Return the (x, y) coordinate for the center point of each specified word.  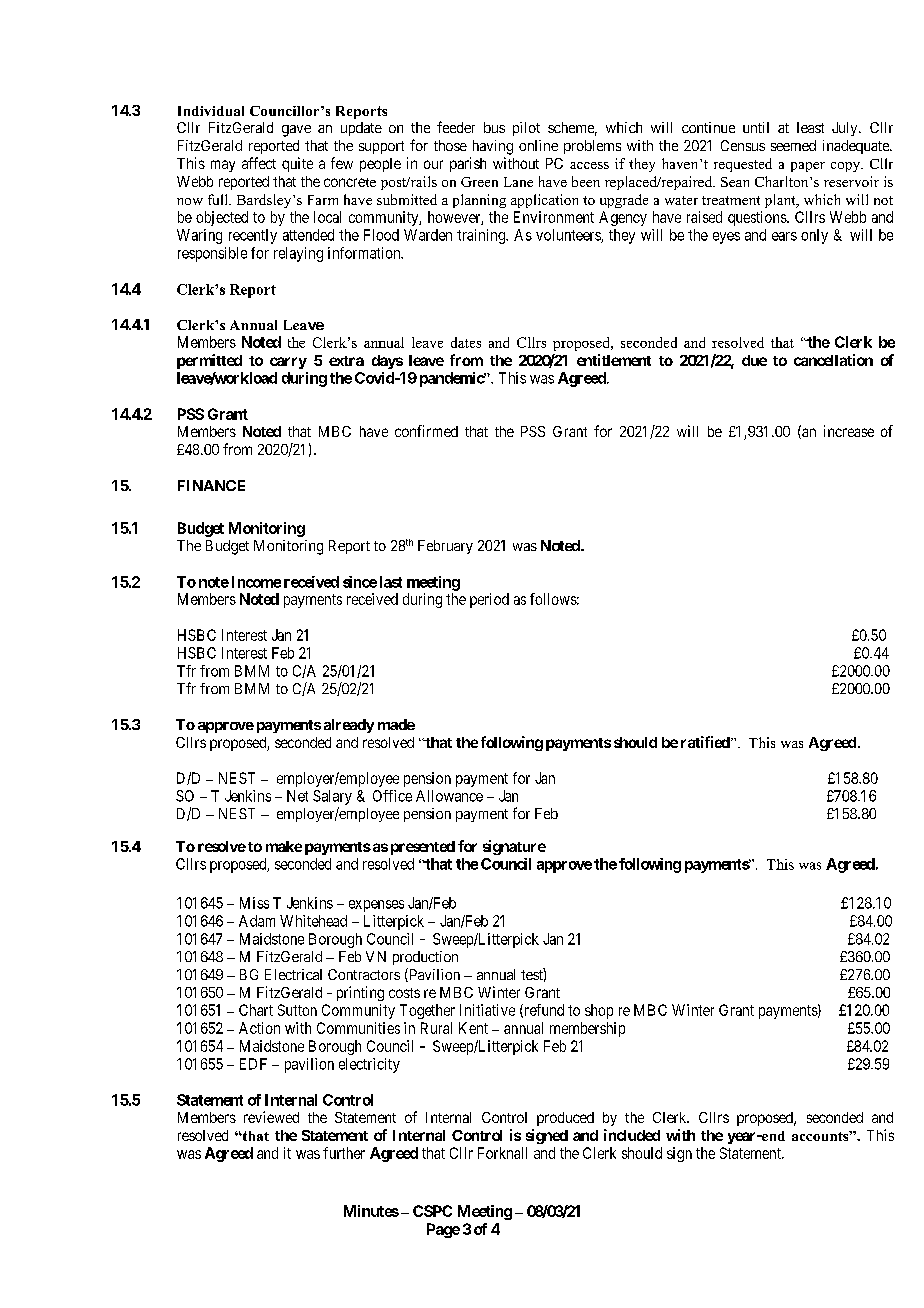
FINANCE (211, 485)
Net (297, 796)
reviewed (271, 1117)
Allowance (449, 796)
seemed (793, 145)
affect (259, 163)
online (538, 145)
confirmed (426, 431)
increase (849, 431)
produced (565, 1119)
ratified (706, 742)
